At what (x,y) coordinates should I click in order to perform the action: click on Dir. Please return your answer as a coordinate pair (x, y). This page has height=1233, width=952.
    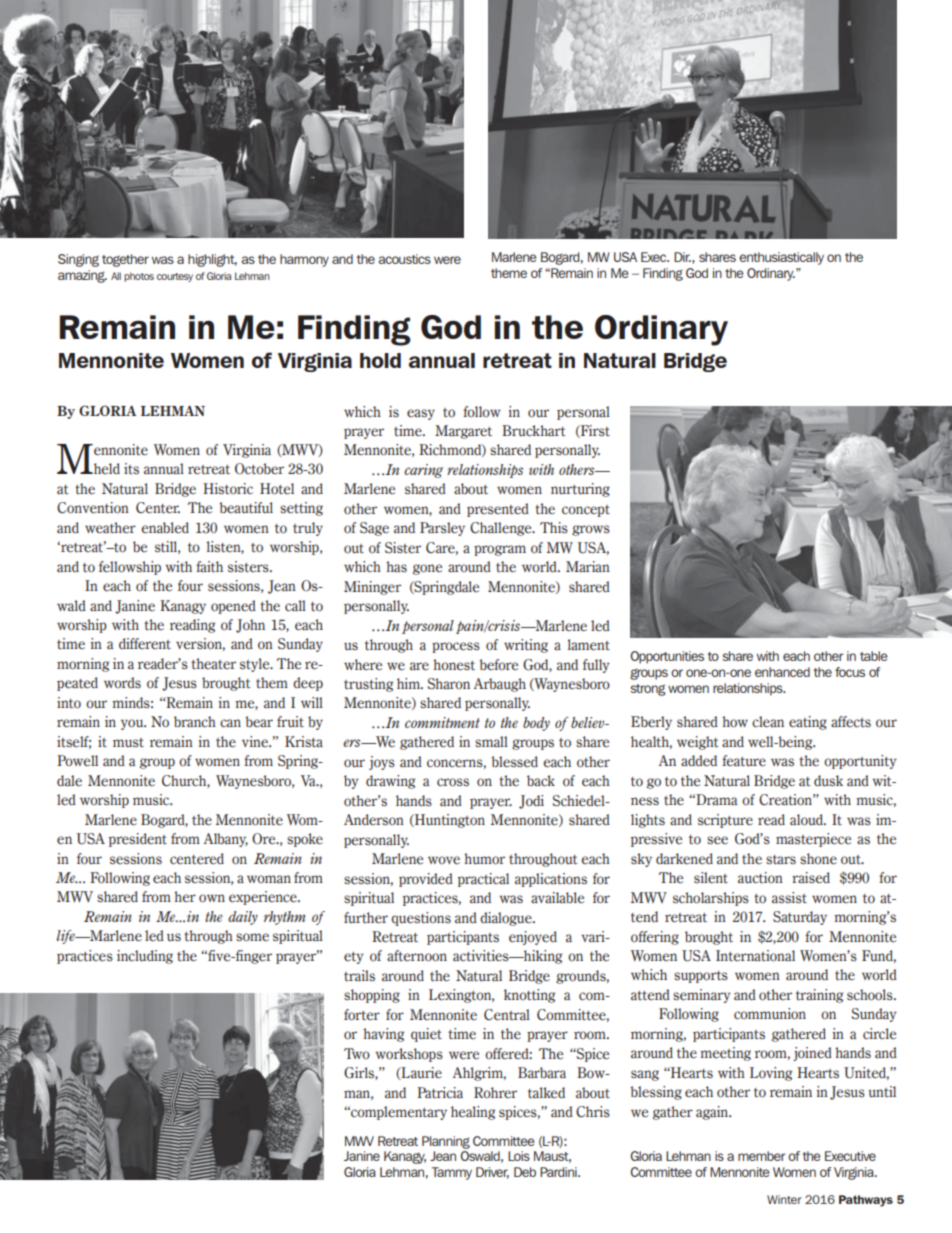
    Looking at the image, I should click on (682, 257).
